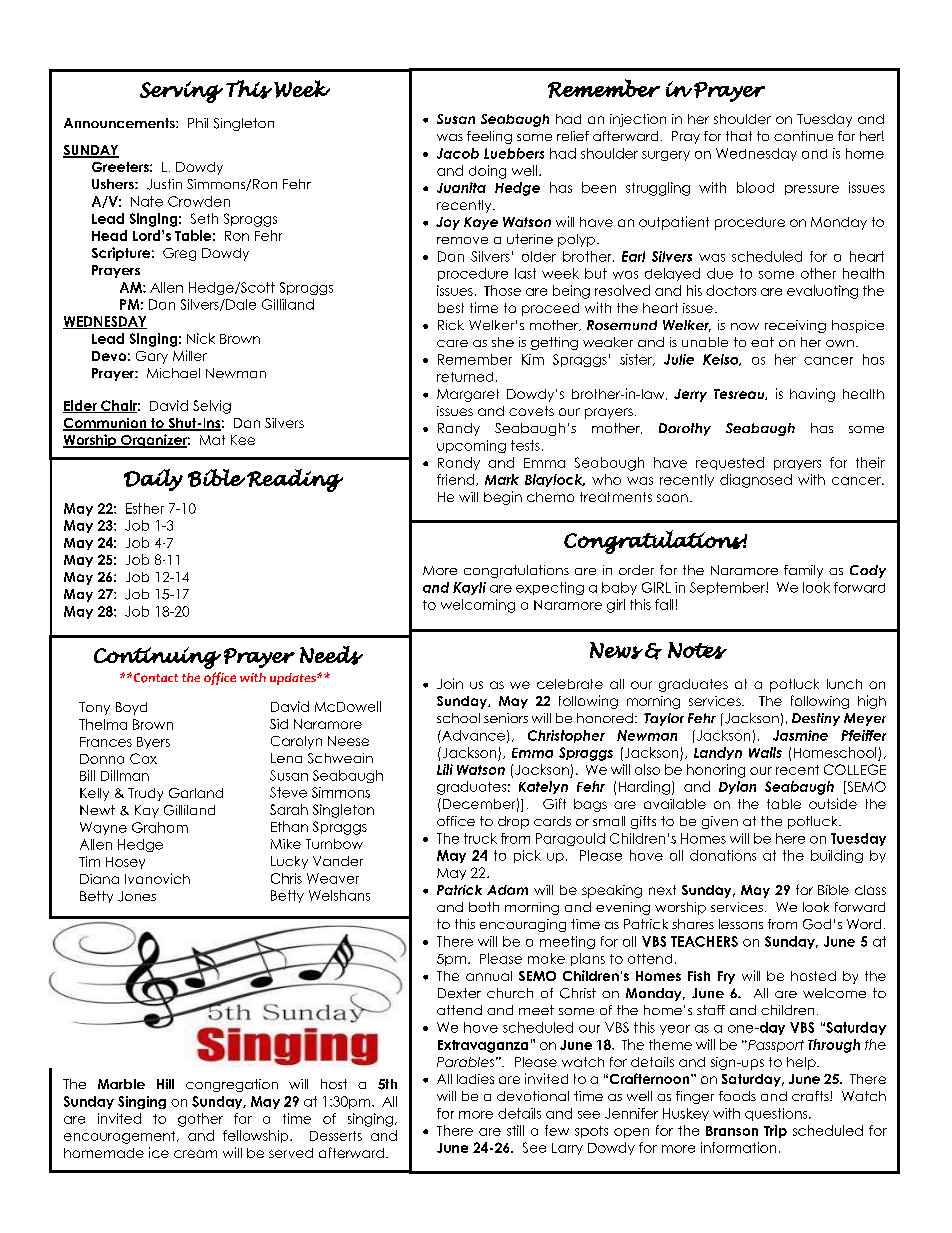  I want to click on continue, so click(803, 136).
